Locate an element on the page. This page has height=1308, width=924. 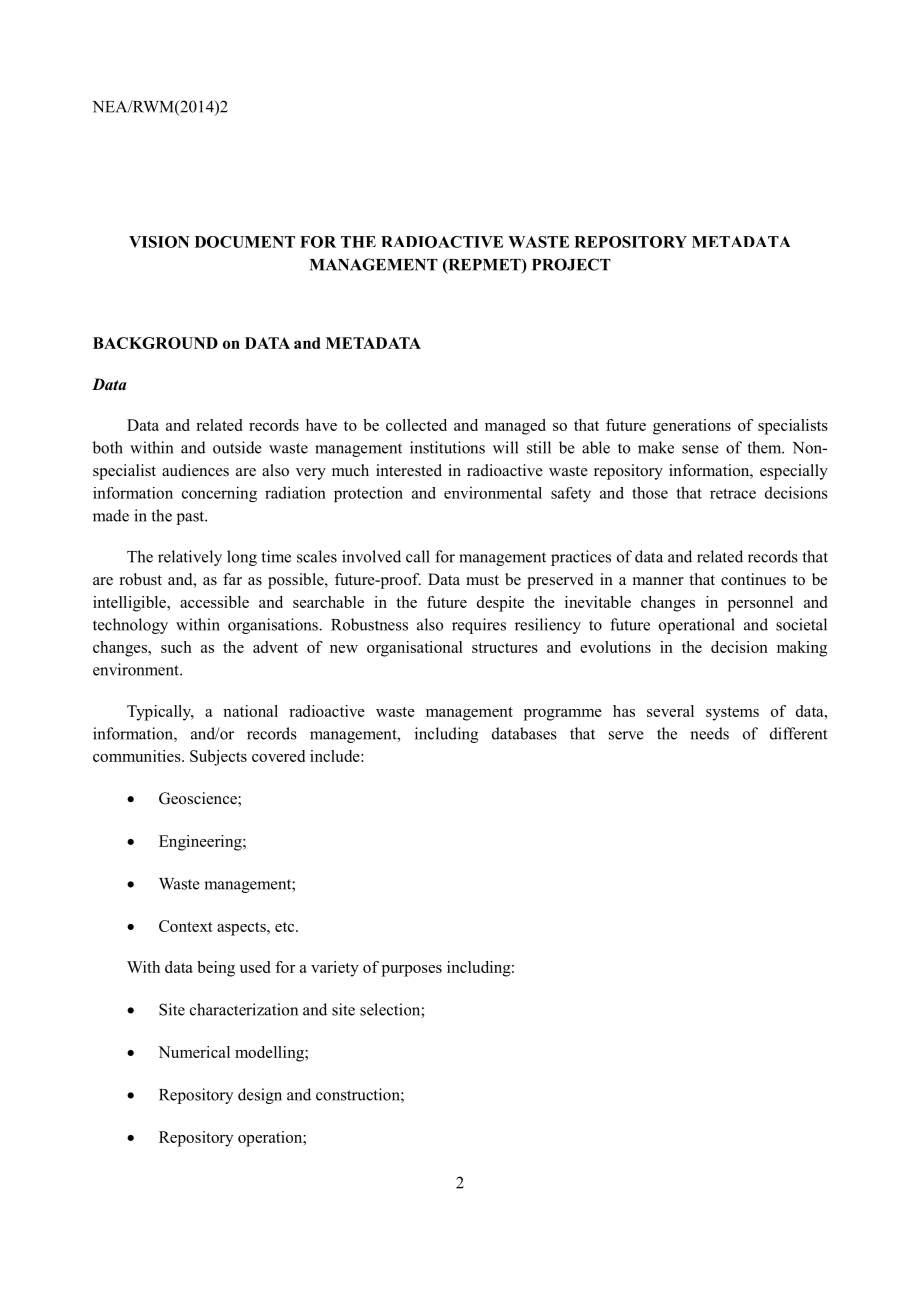
Geoscience is located at coordinates (199, 799).
